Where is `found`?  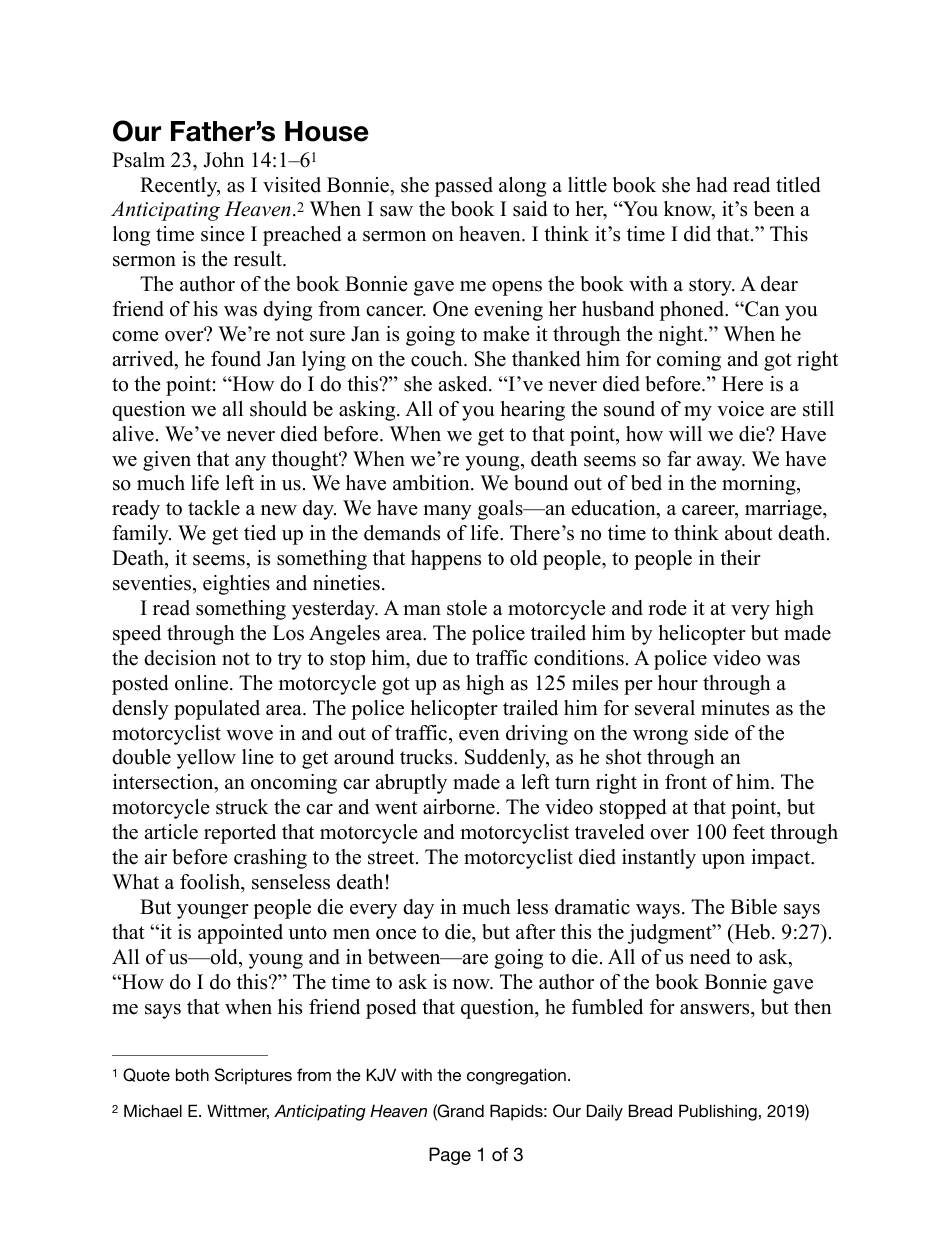
found is located at coordinates (236, 359).
